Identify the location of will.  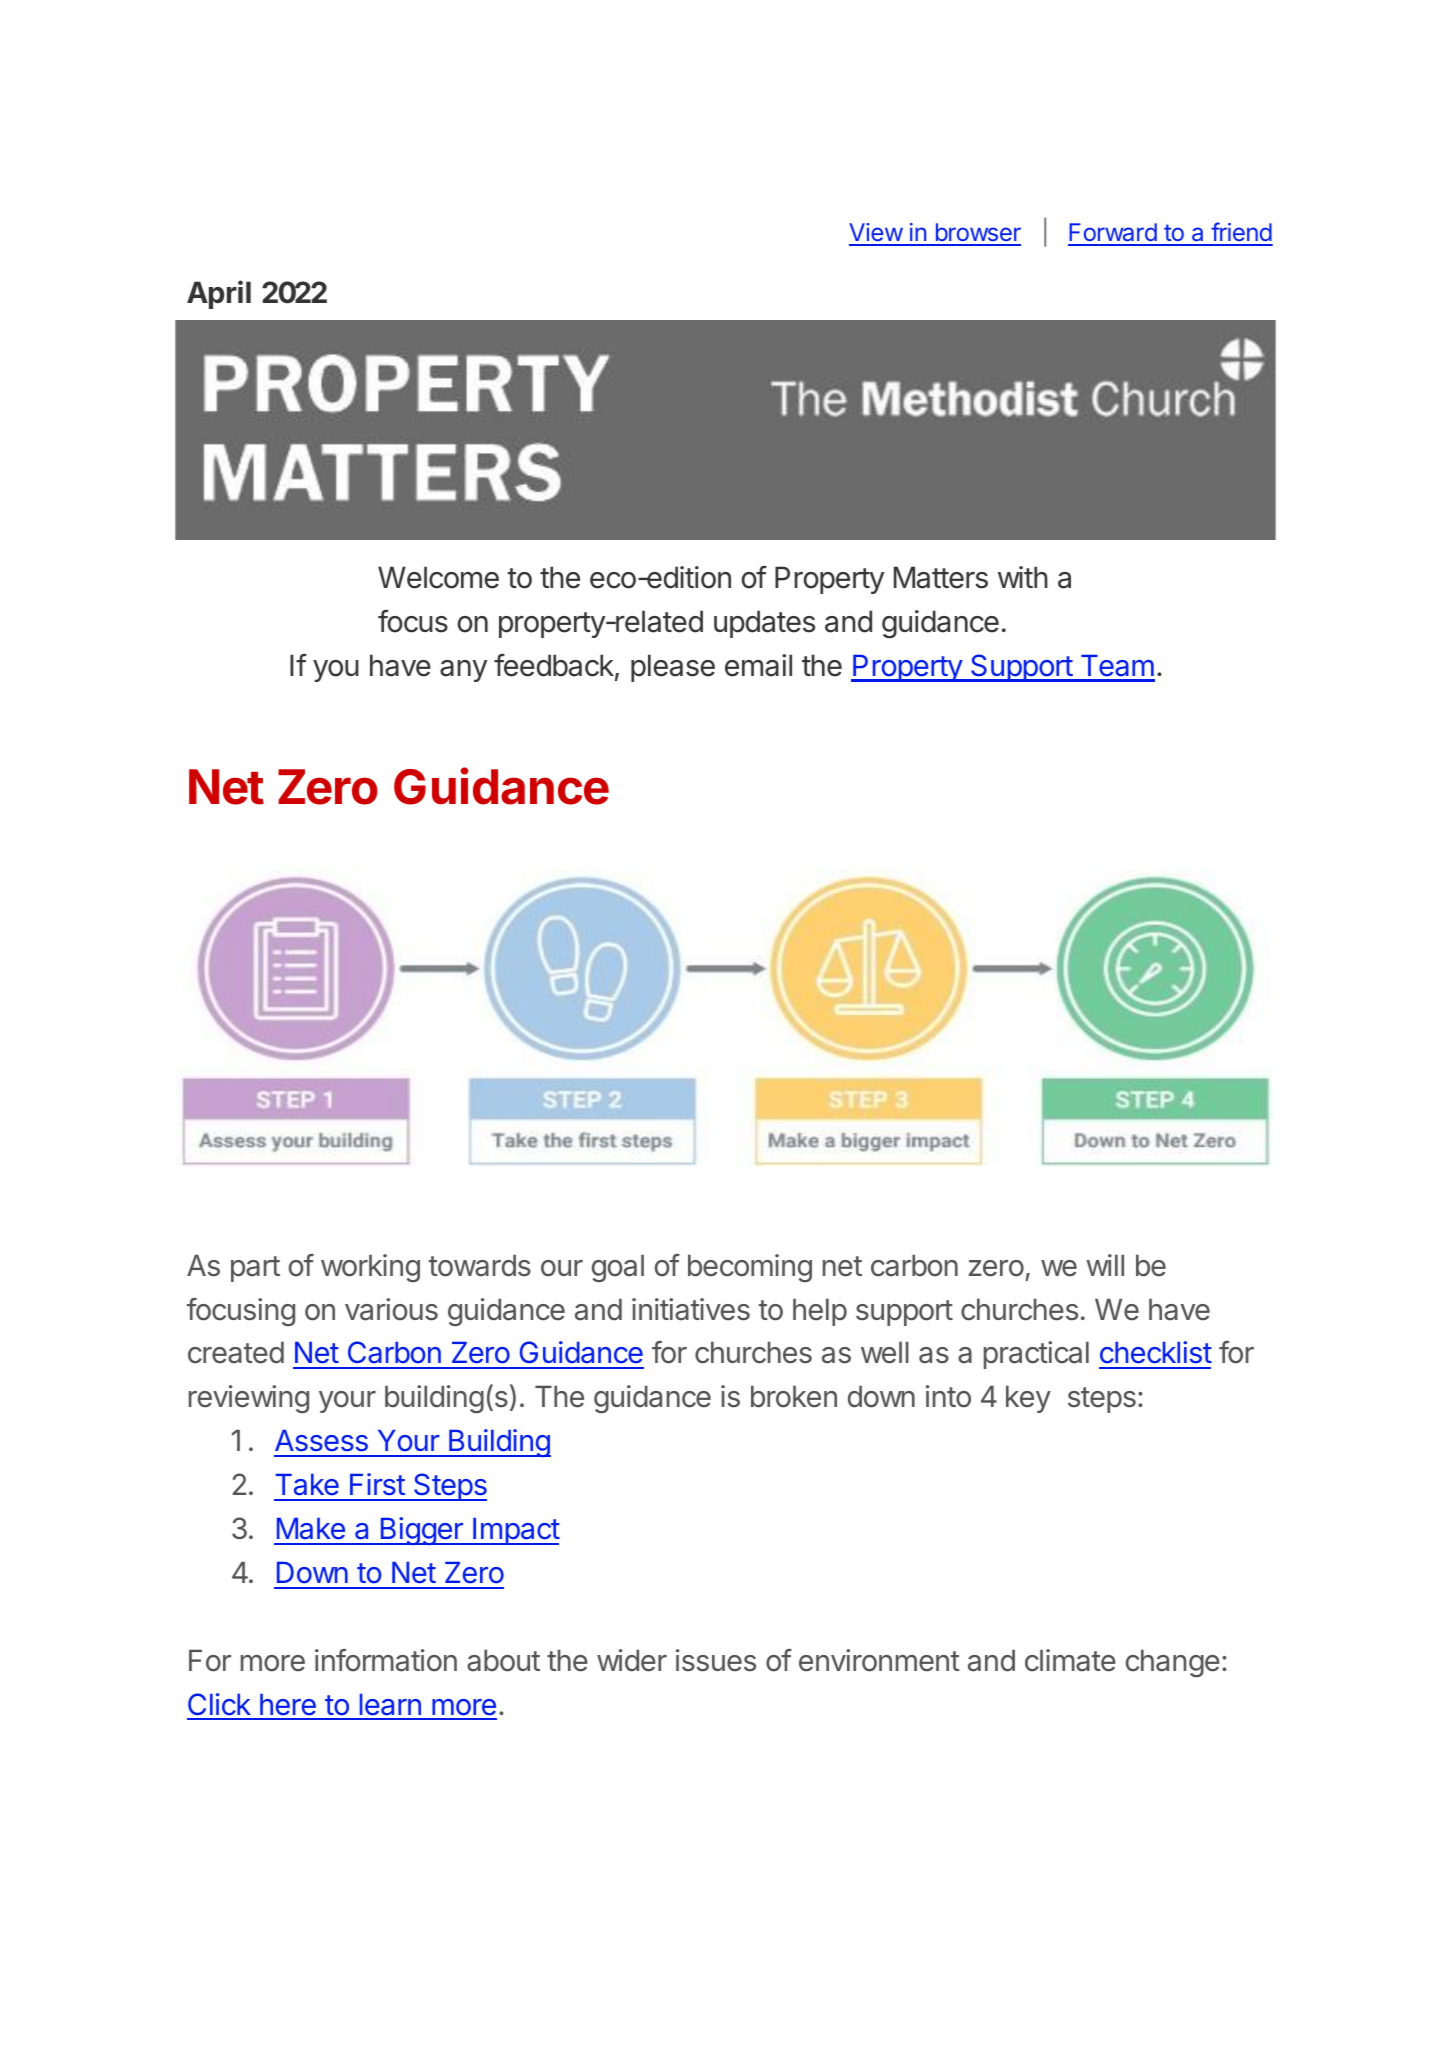
(1105, 1265).
